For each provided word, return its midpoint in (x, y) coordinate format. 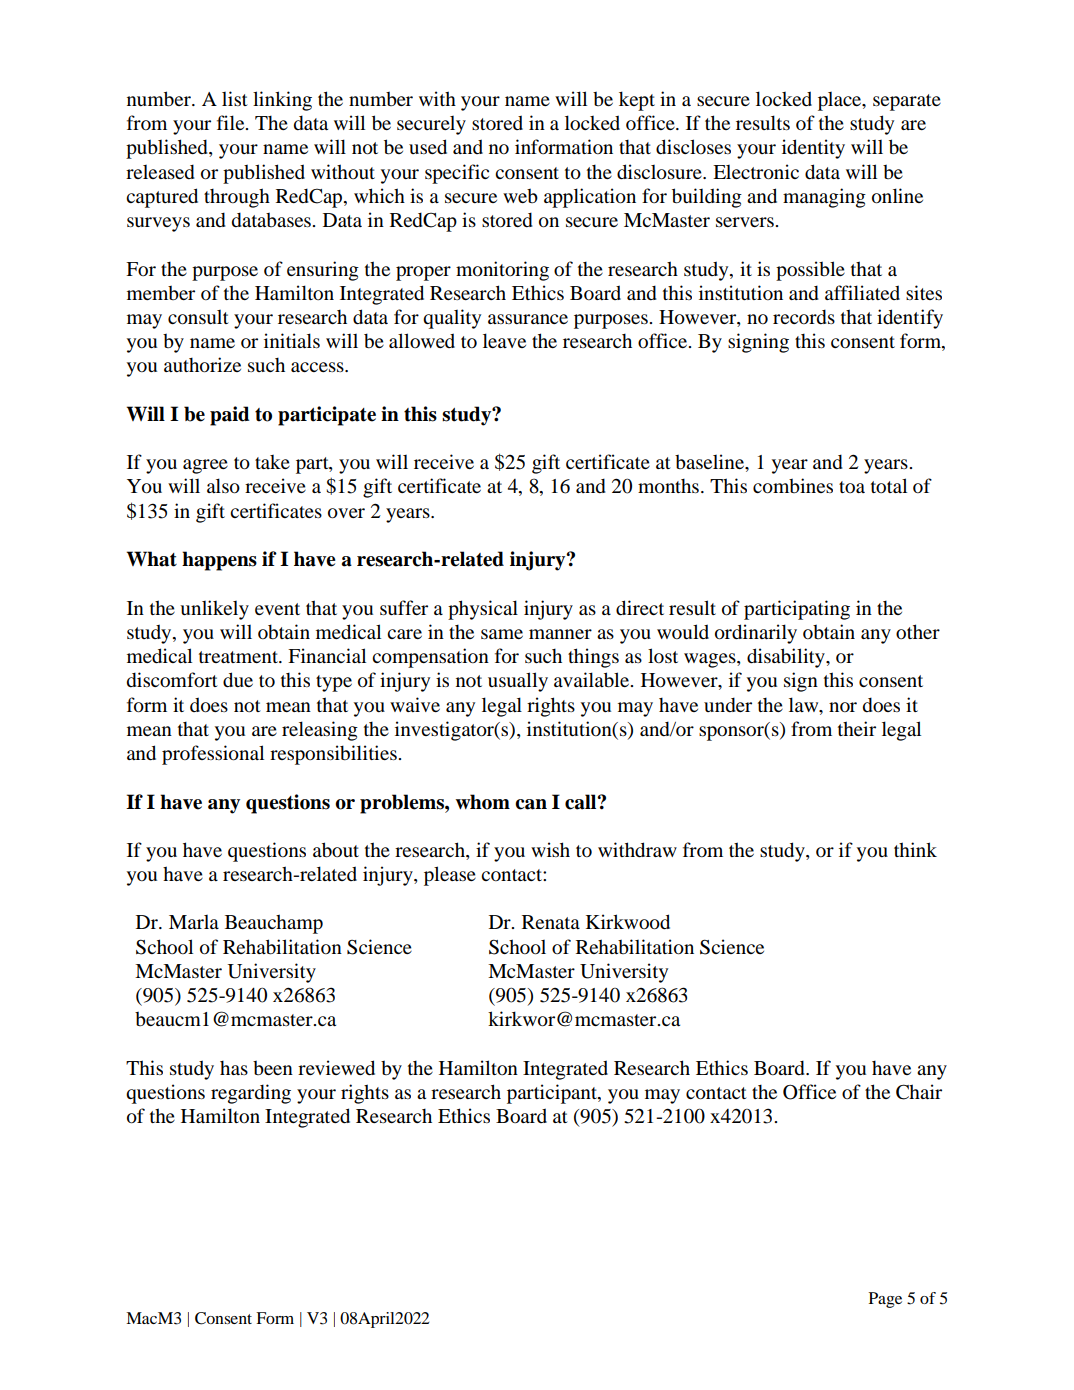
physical (483, 610)
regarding (251, 1094)
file (232, 122)
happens (219, 561)
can (531, 804)
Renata (551, 922)
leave (504, 340)
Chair (919, 1092)
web (520, 195)
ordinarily (756, 634)
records (804, 316)
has (234, 1067)
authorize (202, 365)
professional (213, 755)
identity (813, 149)
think (915, 849)
